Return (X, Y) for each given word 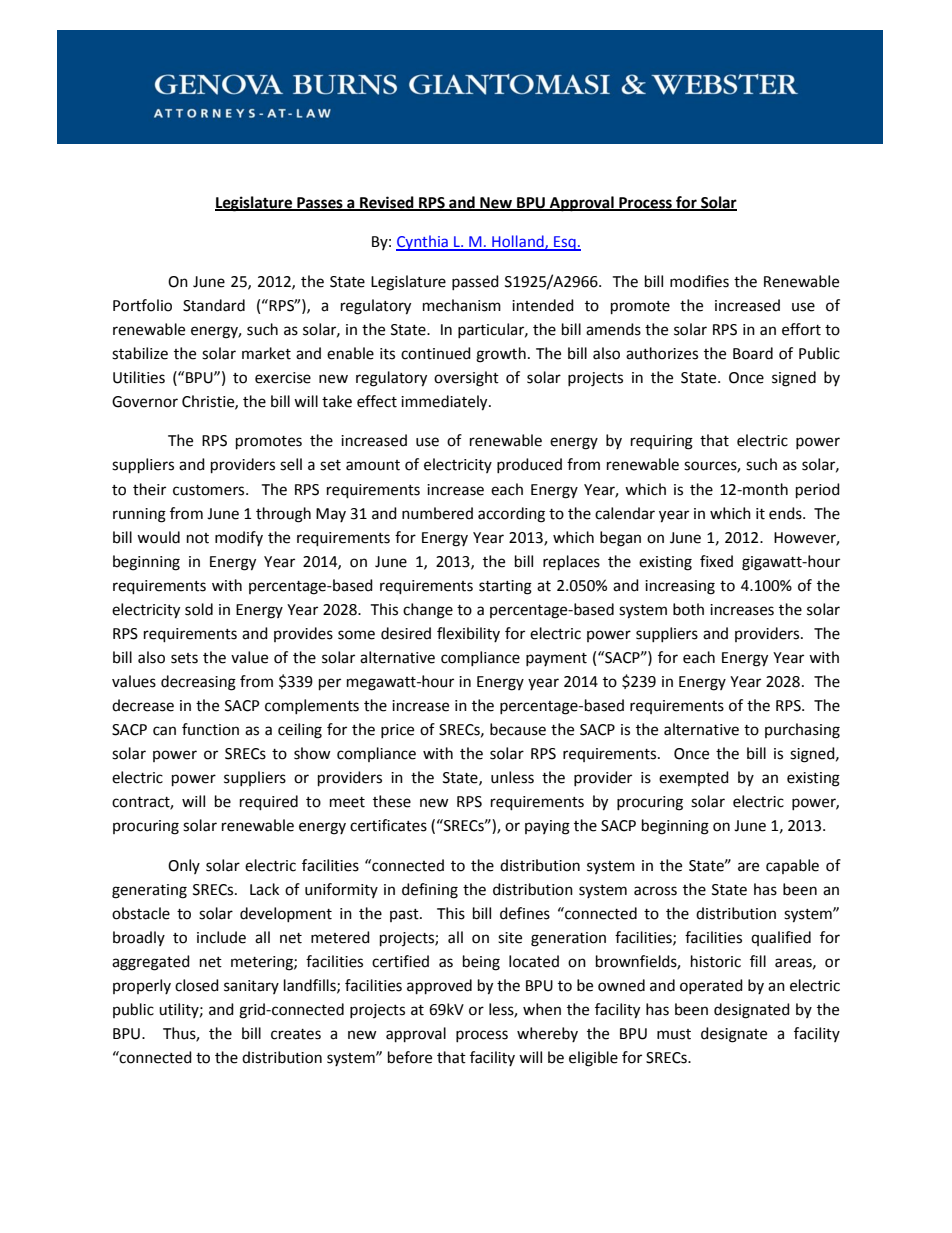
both (688, 609)
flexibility (468, 634)
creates (296, 1034)
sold (199, 609)
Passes (320, 203)
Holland (518, 242)
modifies (699, 281)
